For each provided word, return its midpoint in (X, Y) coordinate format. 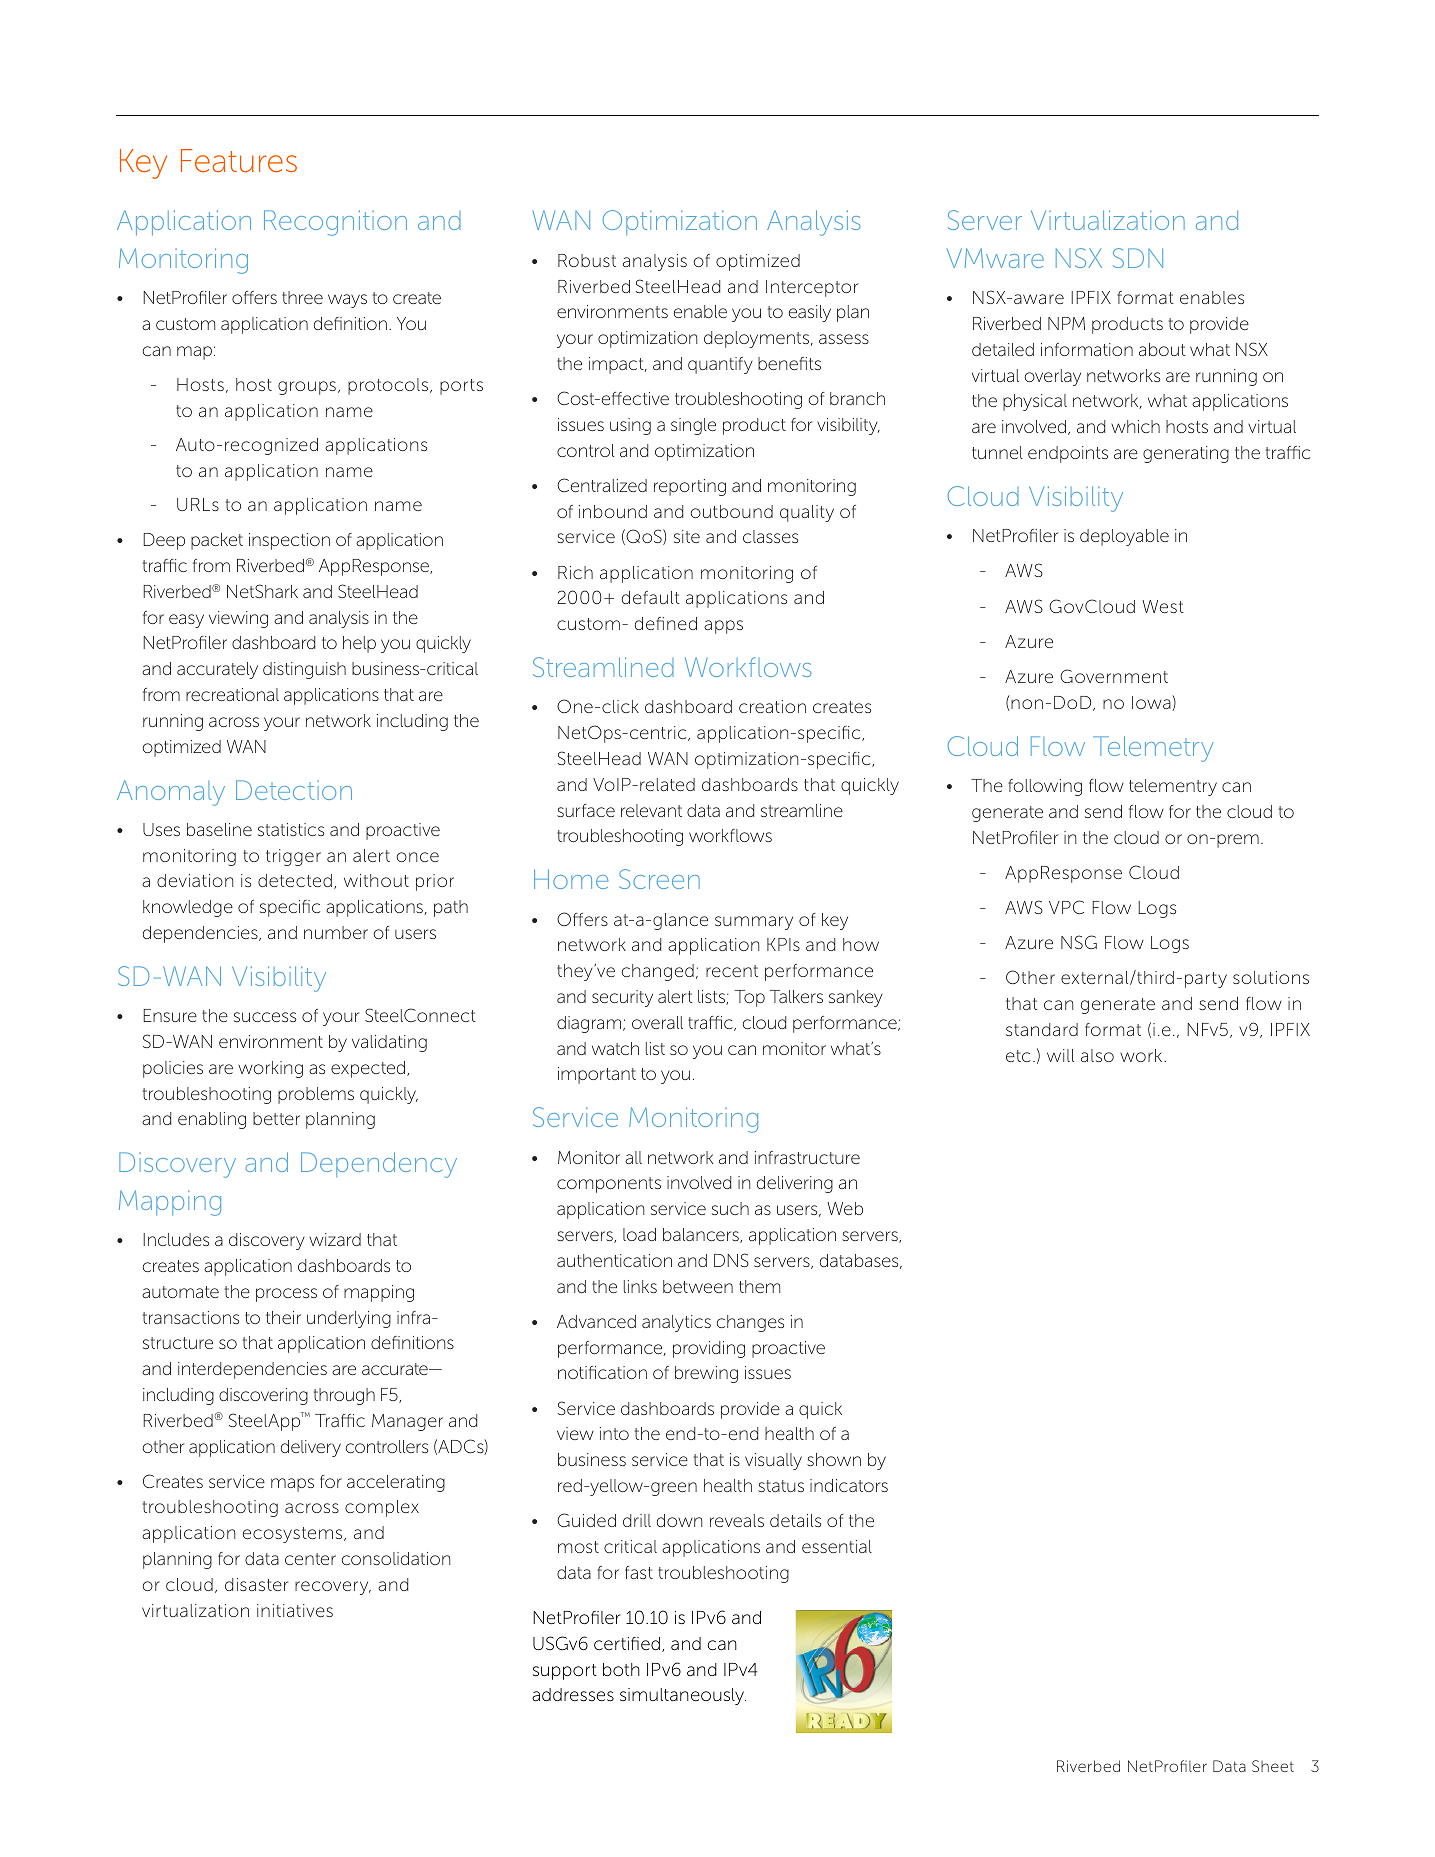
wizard (335, 1239)
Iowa (1152, 703)
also (1097, 1055)
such (730, 1208)
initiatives (295, 1610)
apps (723, 627)
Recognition (335, 223)
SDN (1138, 258)
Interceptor (812, 288)
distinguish (304, 670)
